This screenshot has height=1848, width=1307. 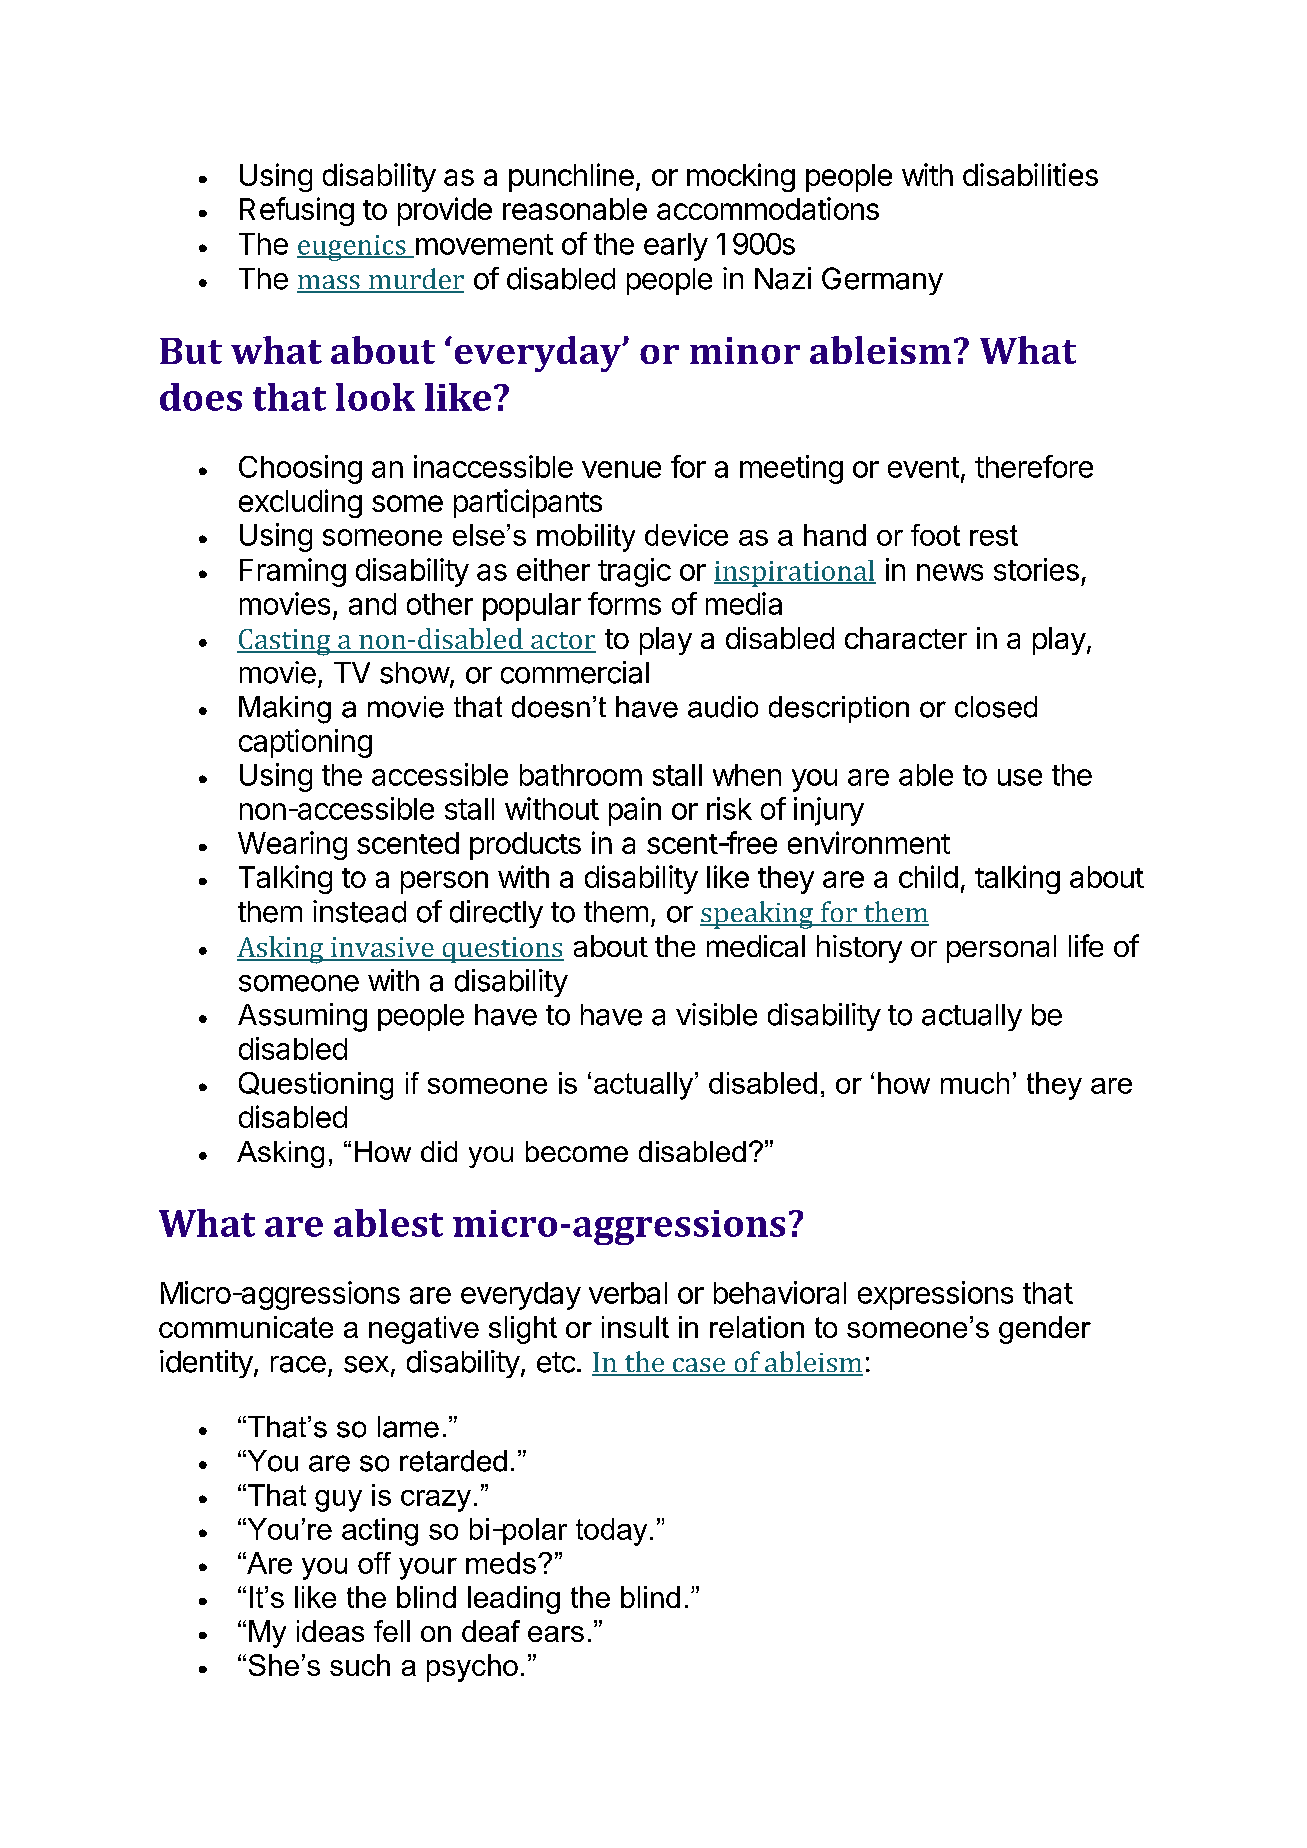 What do you see at coordinates (950, 572) in the screenshot?
I see `news` at bounding box center [950, 572].
